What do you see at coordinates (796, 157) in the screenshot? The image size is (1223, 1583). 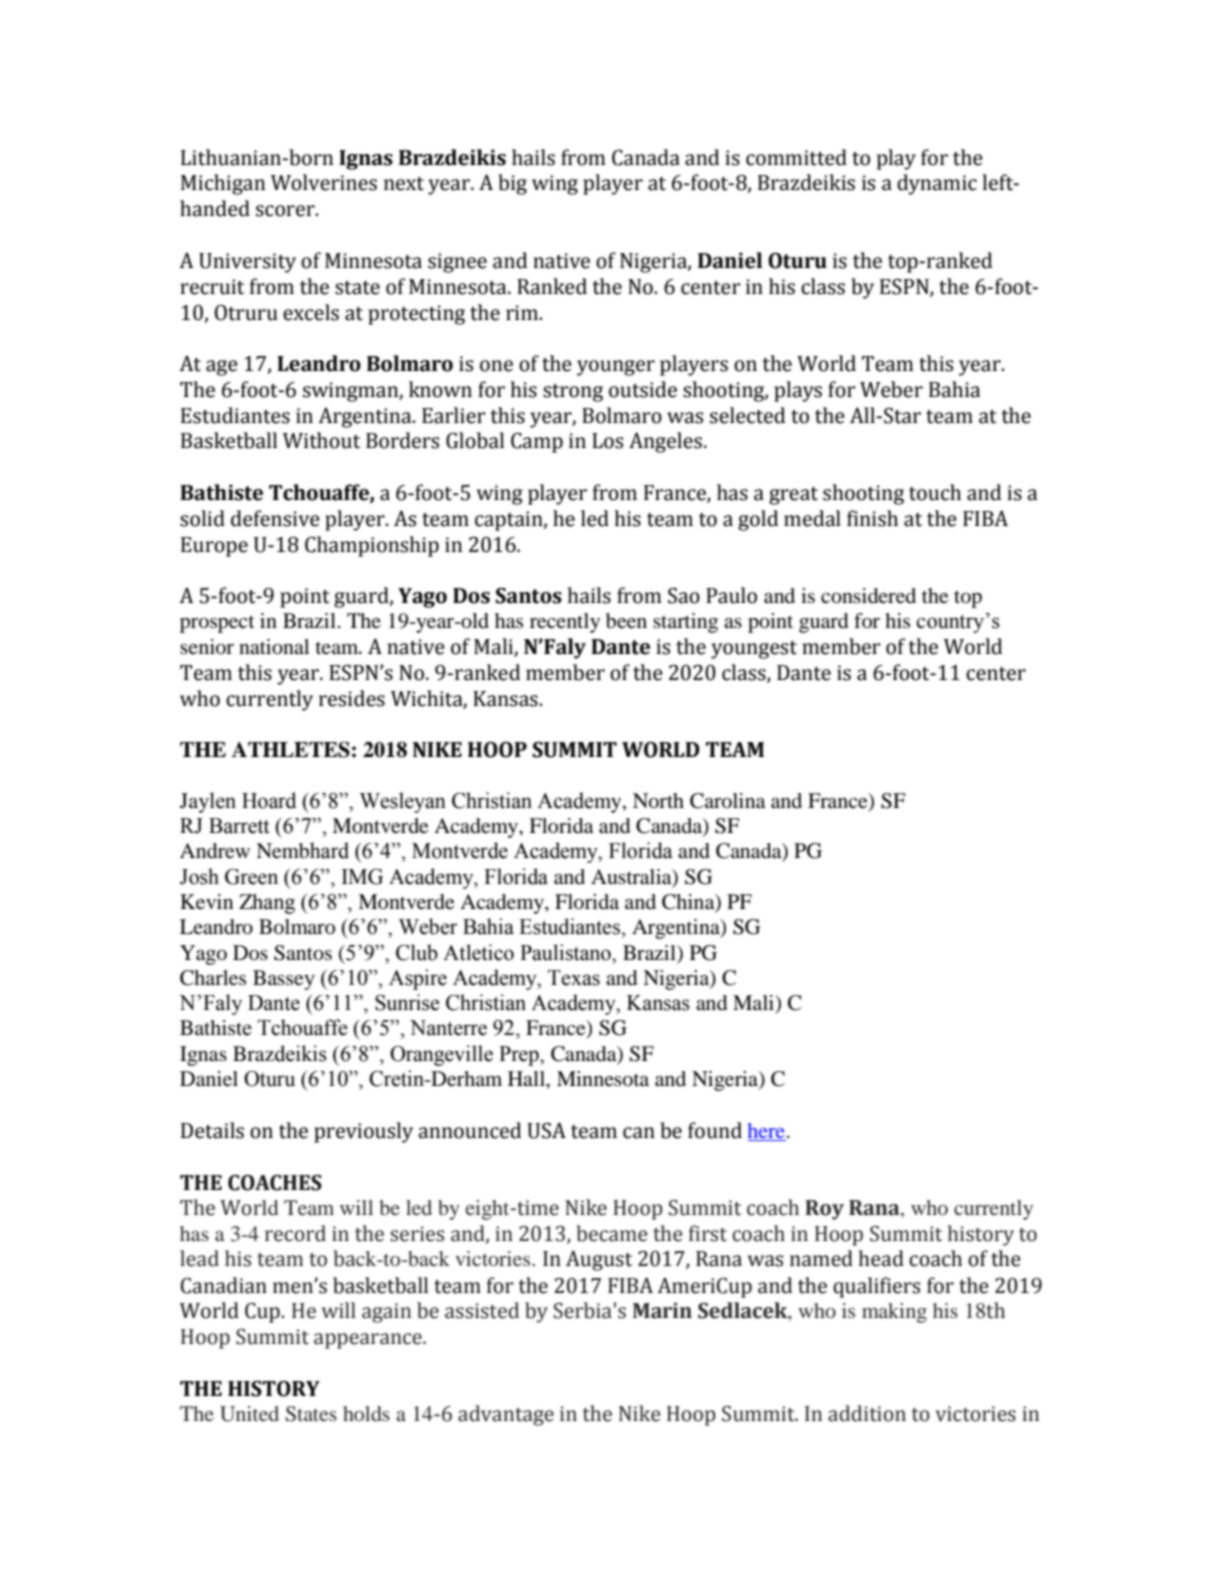 I see `committed` at bounding box center [796, 157].
